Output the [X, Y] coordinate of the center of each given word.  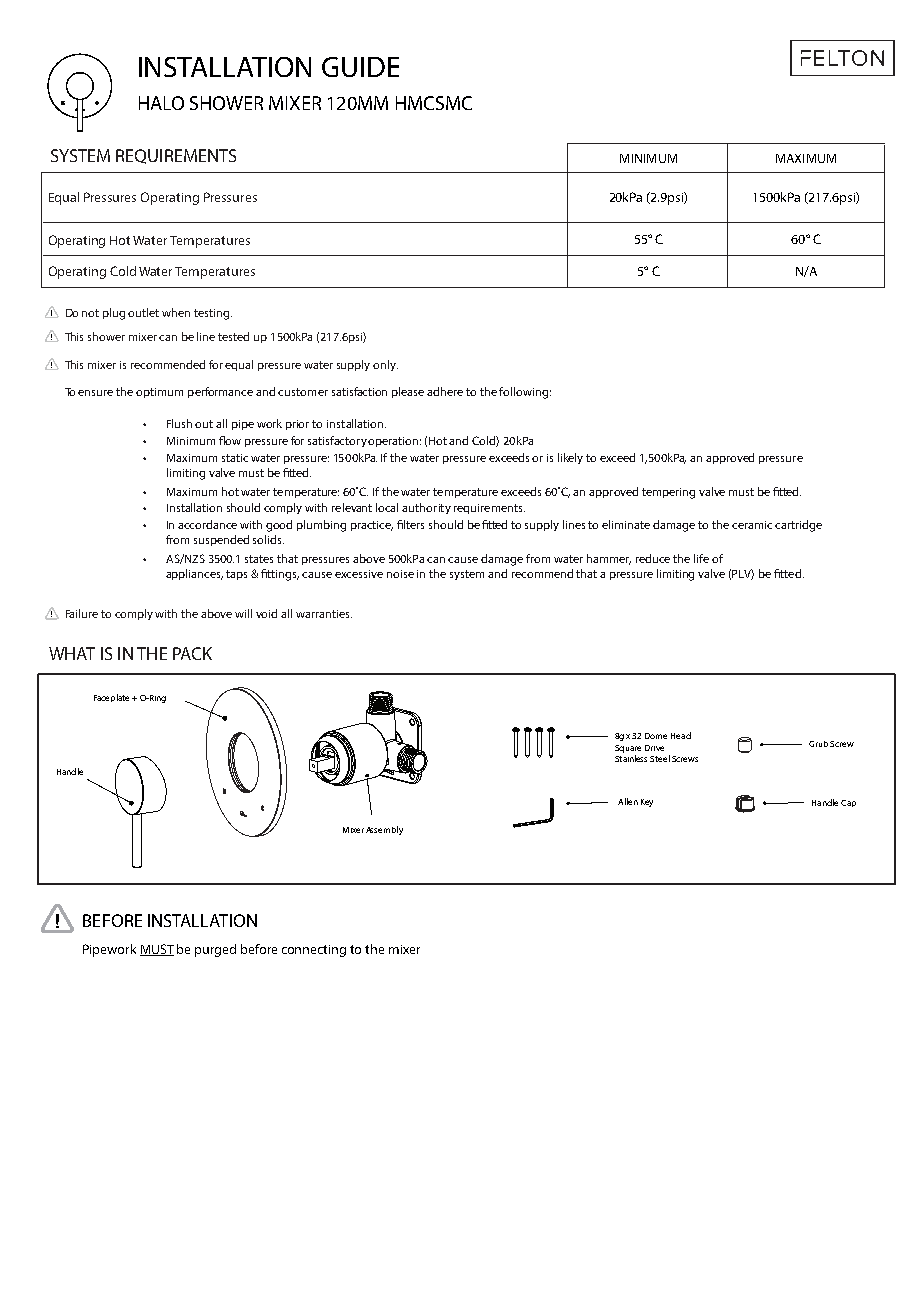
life [701, 558]
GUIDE [360, 67]
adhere [445, 391]
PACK [192, 653]
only [385, 365]
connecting [314, 951]
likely [570, 458]
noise [400, 574]
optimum [159, 393]
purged [215, 950]
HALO [161, 103]
